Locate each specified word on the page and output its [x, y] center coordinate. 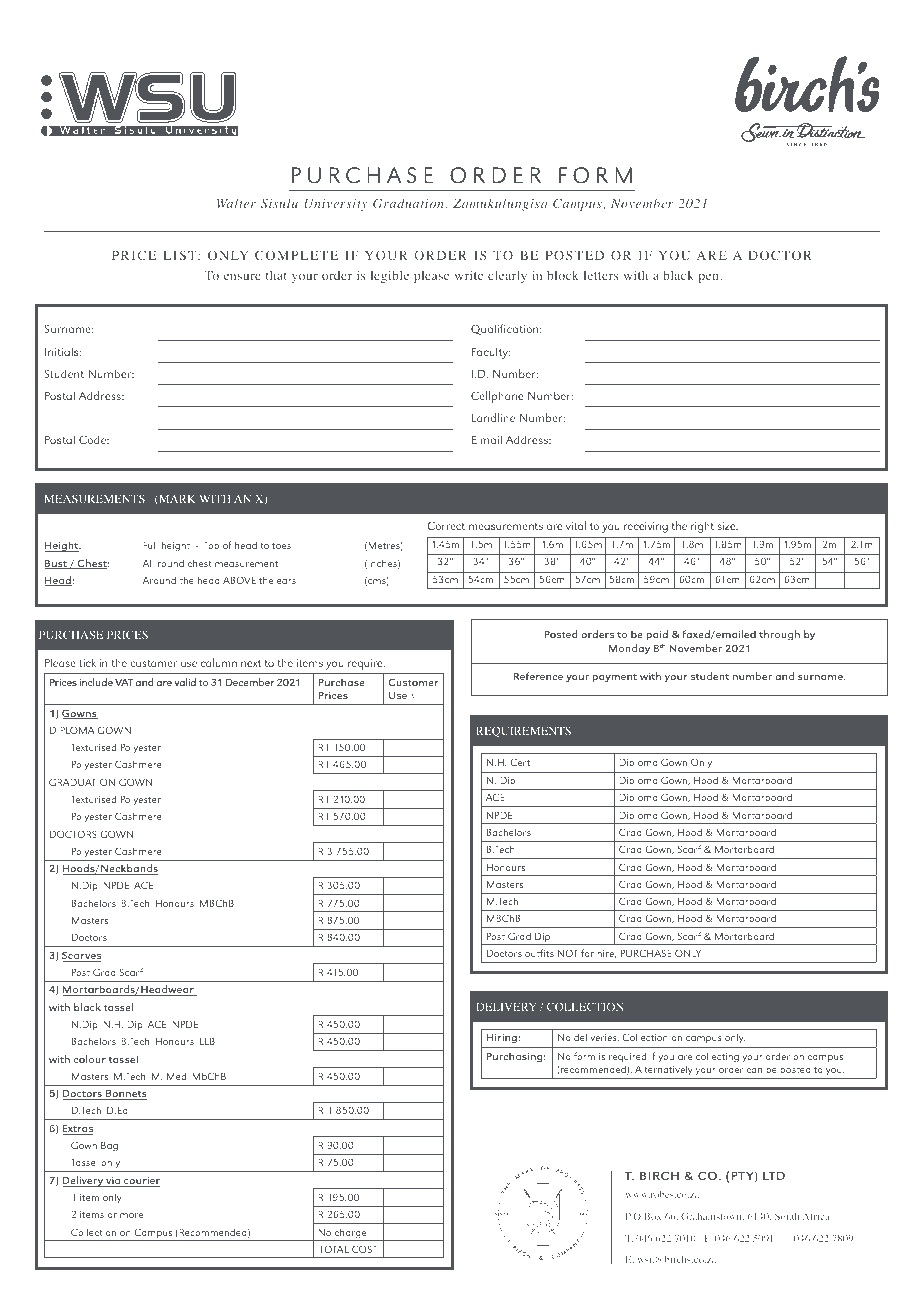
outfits [539, 953]
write [469, 275]
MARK [176, 500]
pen [708, 278]
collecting [717, 1057]
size [727, 526]
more [131, 1215]
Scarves [81, 956]
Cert [520, 762]
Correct [446, 525]
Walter [236, 203]
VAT [124, 682]
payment [614, 678]
